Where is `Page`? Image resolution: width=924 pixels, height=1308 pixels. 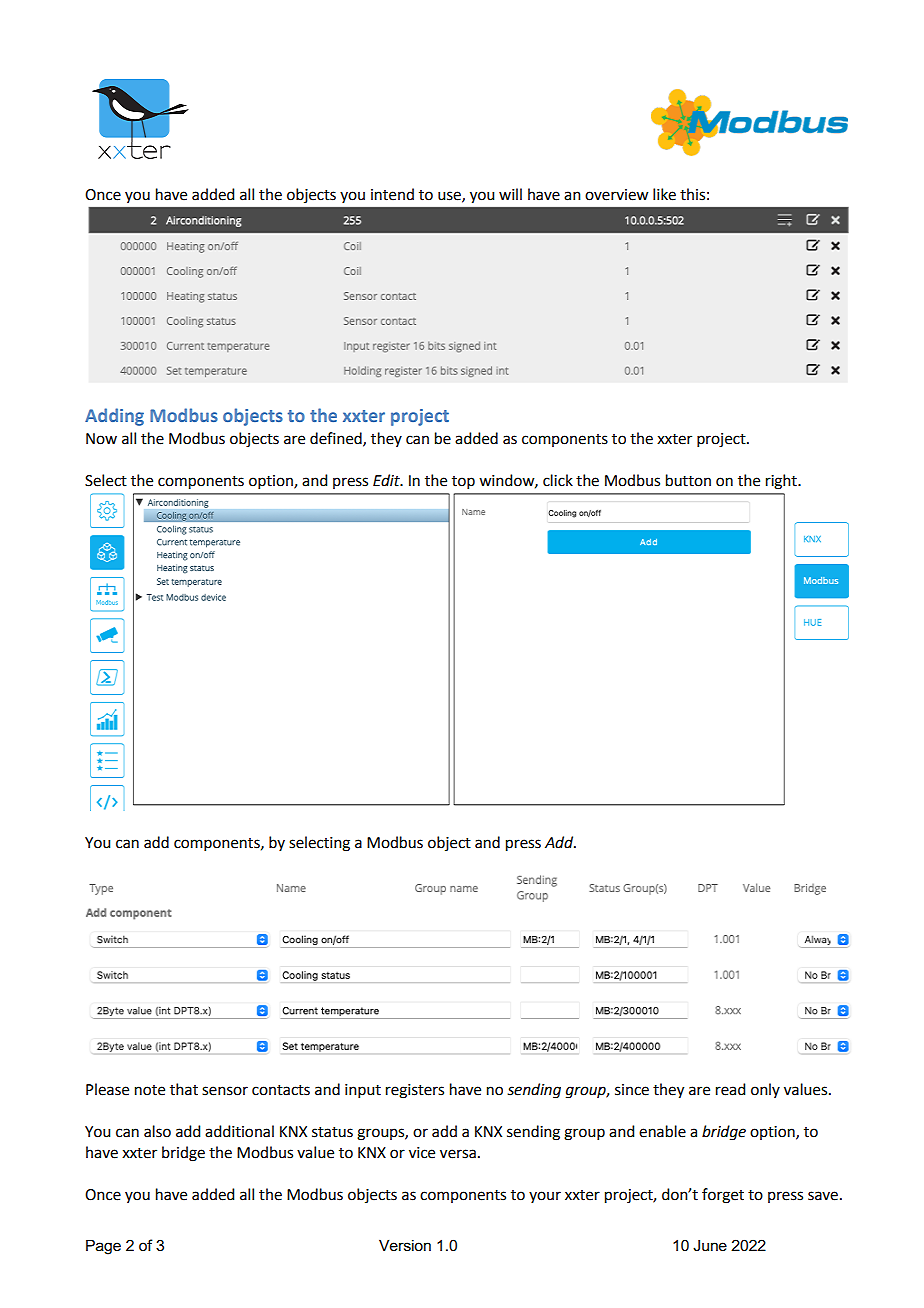 Page is located at coordinates (103, 1247).
